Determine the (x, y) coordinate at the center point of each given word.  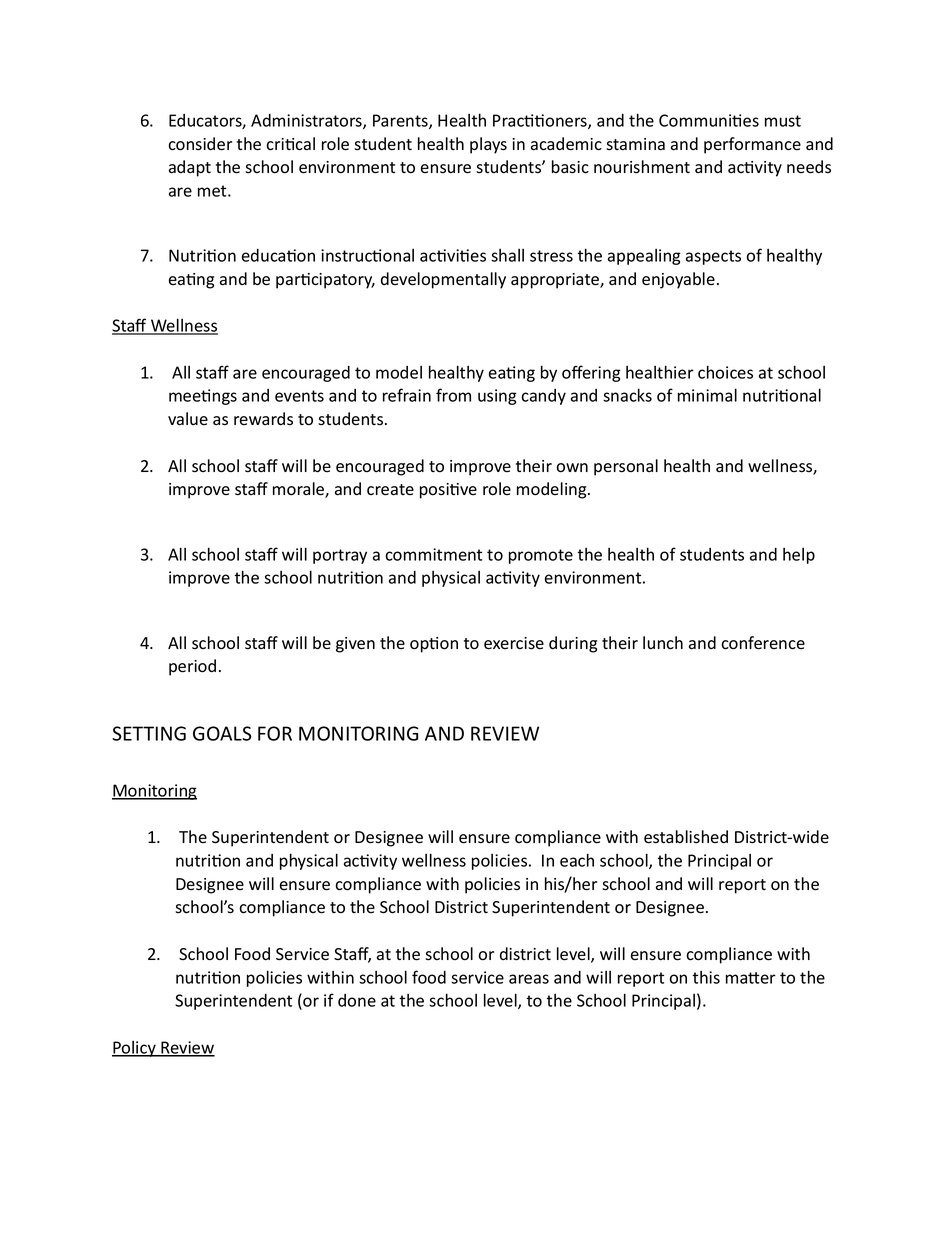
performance (752, 145)
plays (488, 145)
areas (529, 979)
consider (200, 144)
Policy (135, 1049)
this (706, 977)
